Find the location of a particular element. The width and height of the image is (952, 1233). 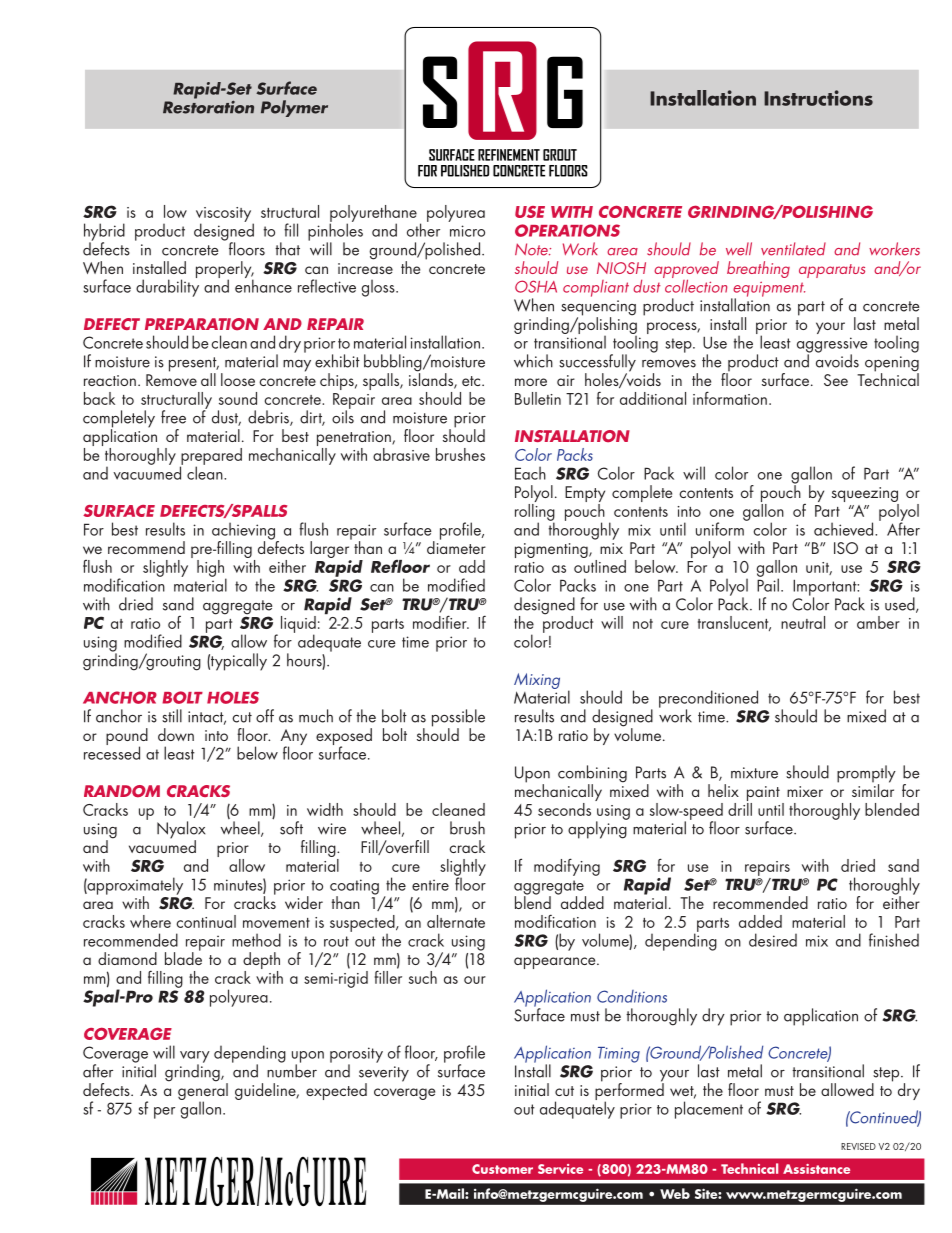

micro is located at coordinates (467, 231).
